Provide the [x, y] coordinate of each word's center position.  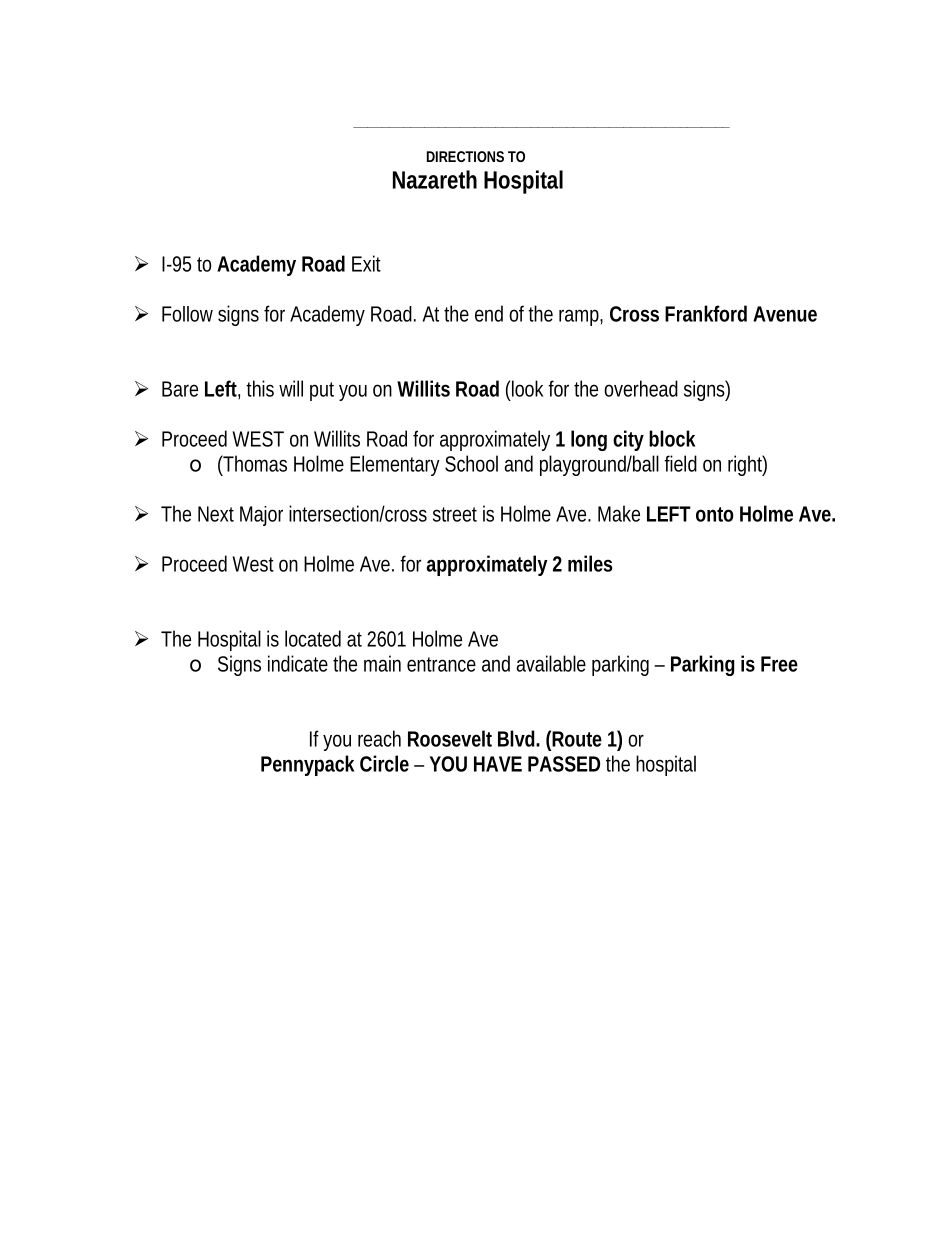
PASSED [564, 764]
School [471, 463]
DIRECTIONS [465, 156]
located [313, 638]
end [489, 313]
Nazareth [435, 179]
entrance [441, 664]
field [680, 463]
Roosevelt [450, 738]
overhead [641, 388]
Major [261, 516]
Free [779, 664]
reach [379, 738]
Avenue [785, 314]
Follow [187, 314]
